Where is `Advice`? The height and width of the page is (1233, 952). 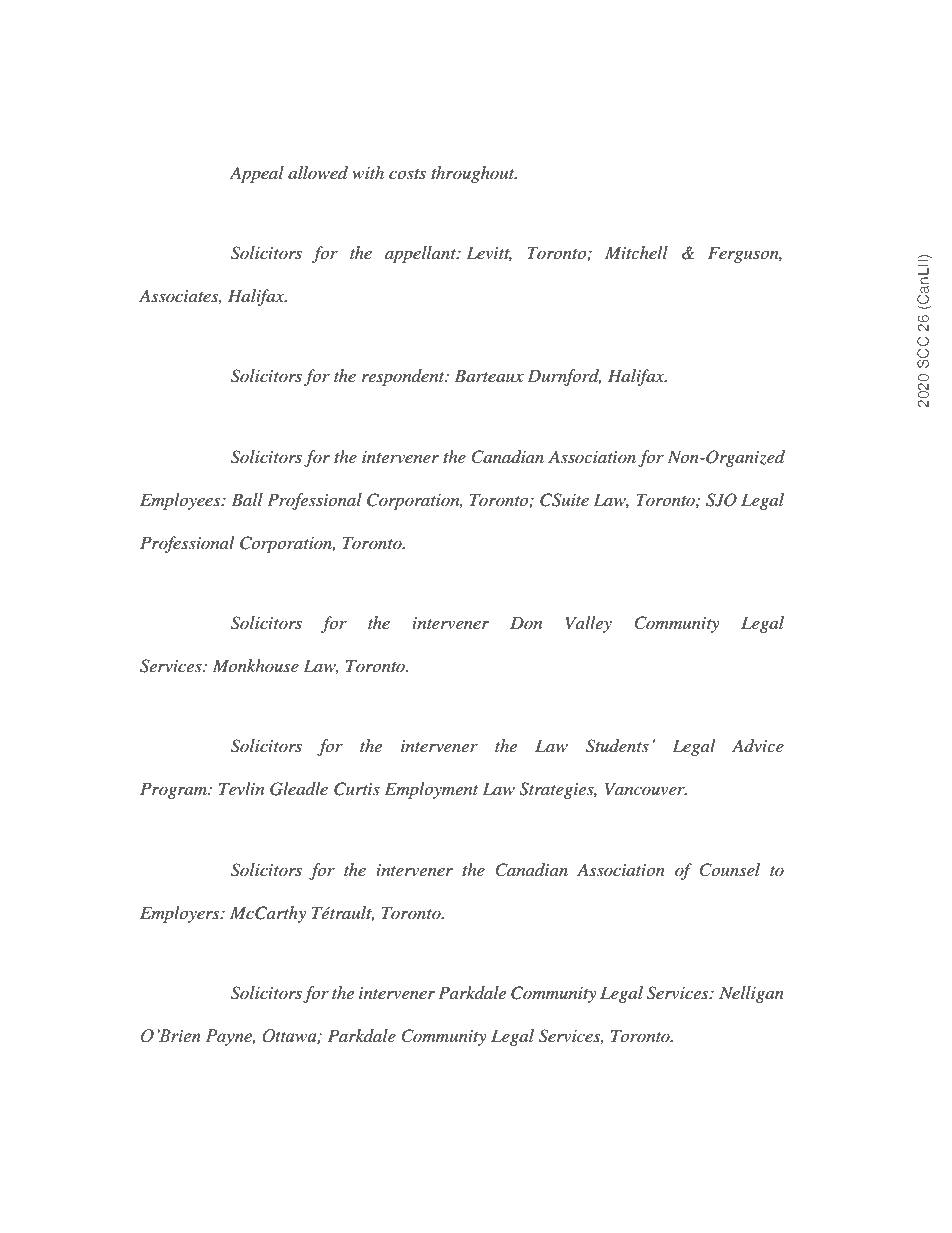
Advice is located at coordinates (758, 746).
